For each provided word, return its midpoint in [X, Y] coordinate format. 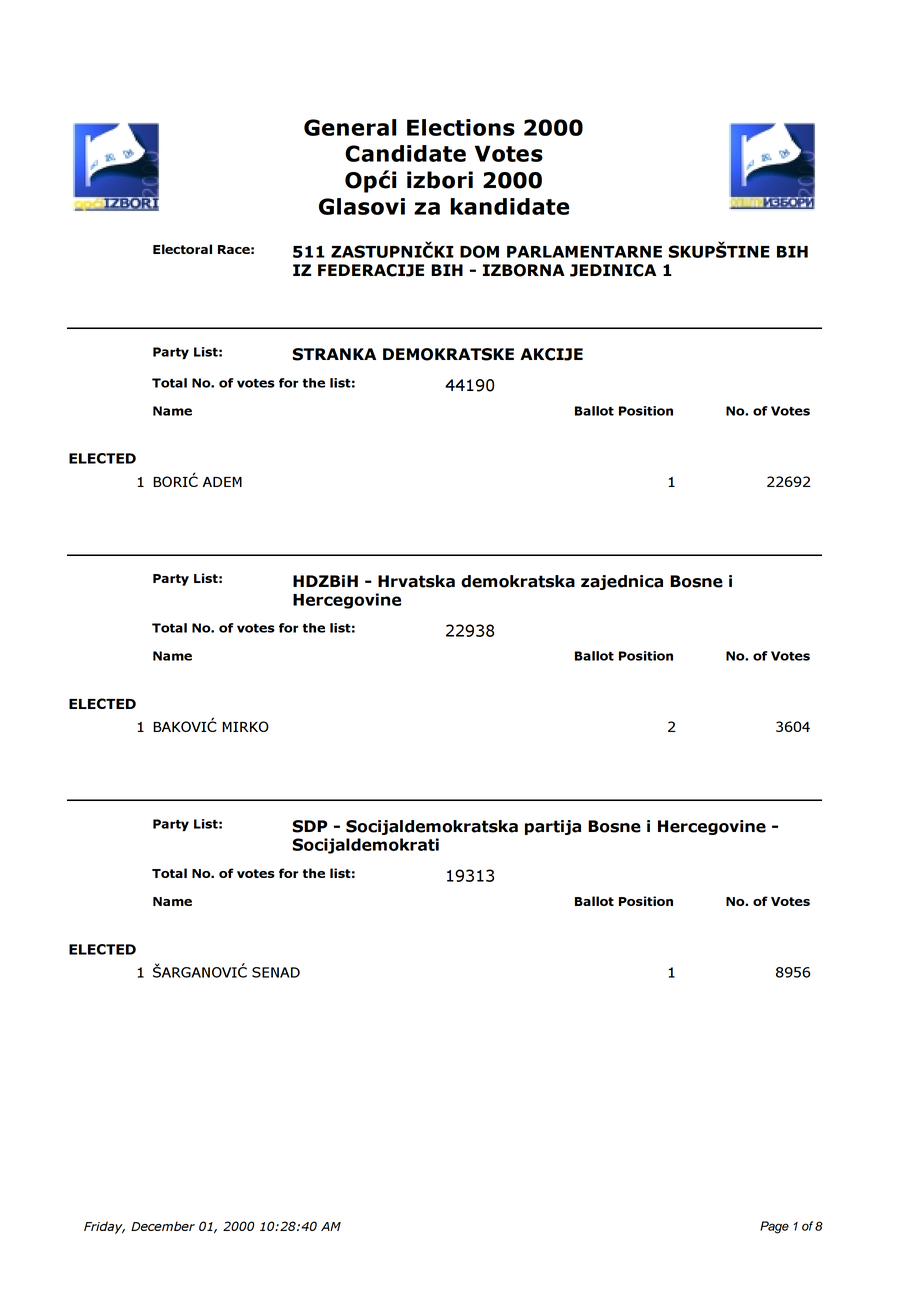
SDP [310, 826]
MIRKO [245, 726]
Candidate [405, 153]
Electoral [182, 249]
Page [774, 1227]
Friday [104, 1227]
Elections [461, 127]
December [163, 1226]
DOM [479, 251]
